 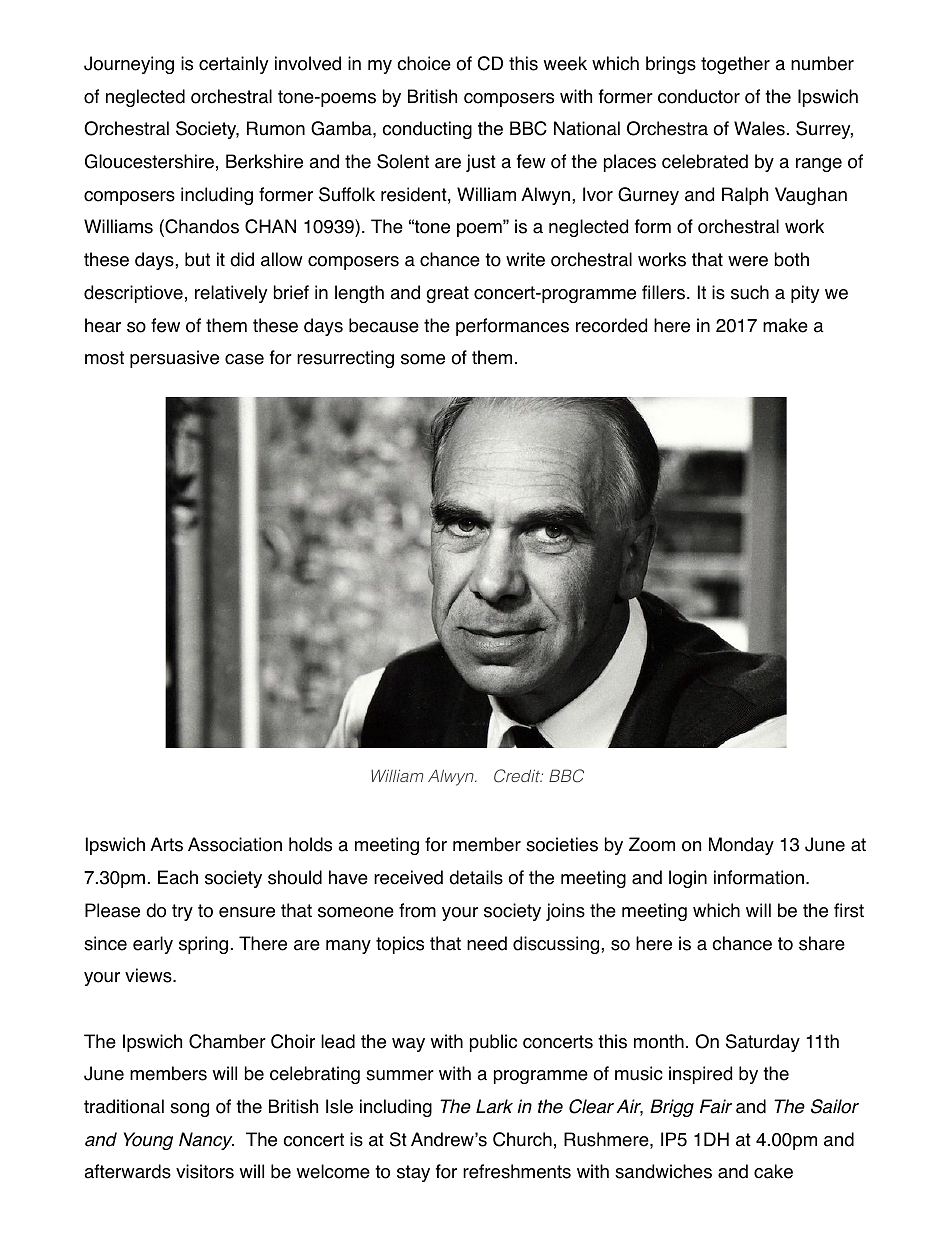 What do you see at coordinates (345, 359) in the page?
I see `resurrecting` at bounding box center [345, 359].
